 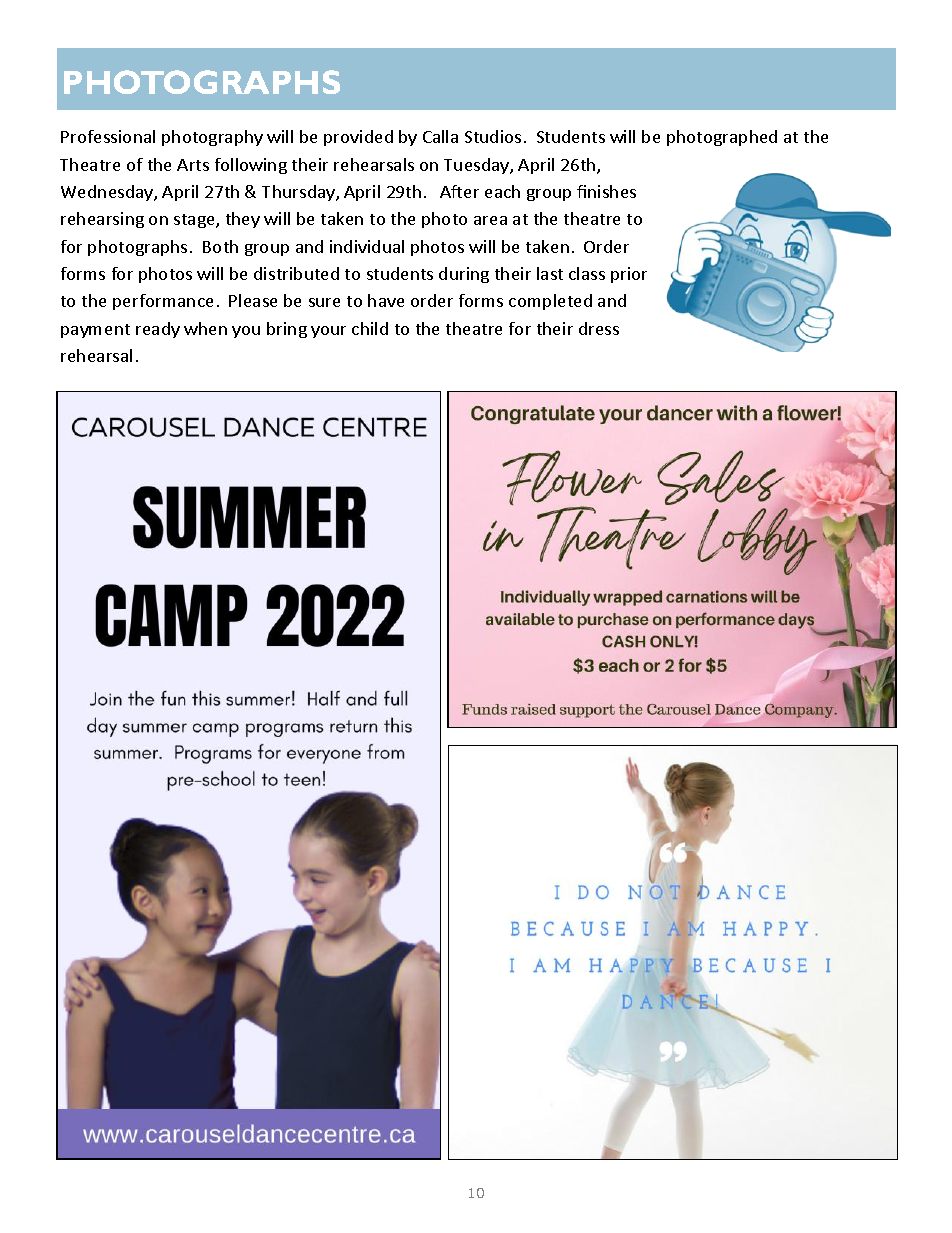 I want to click on child, so click(x=370, y=328).
